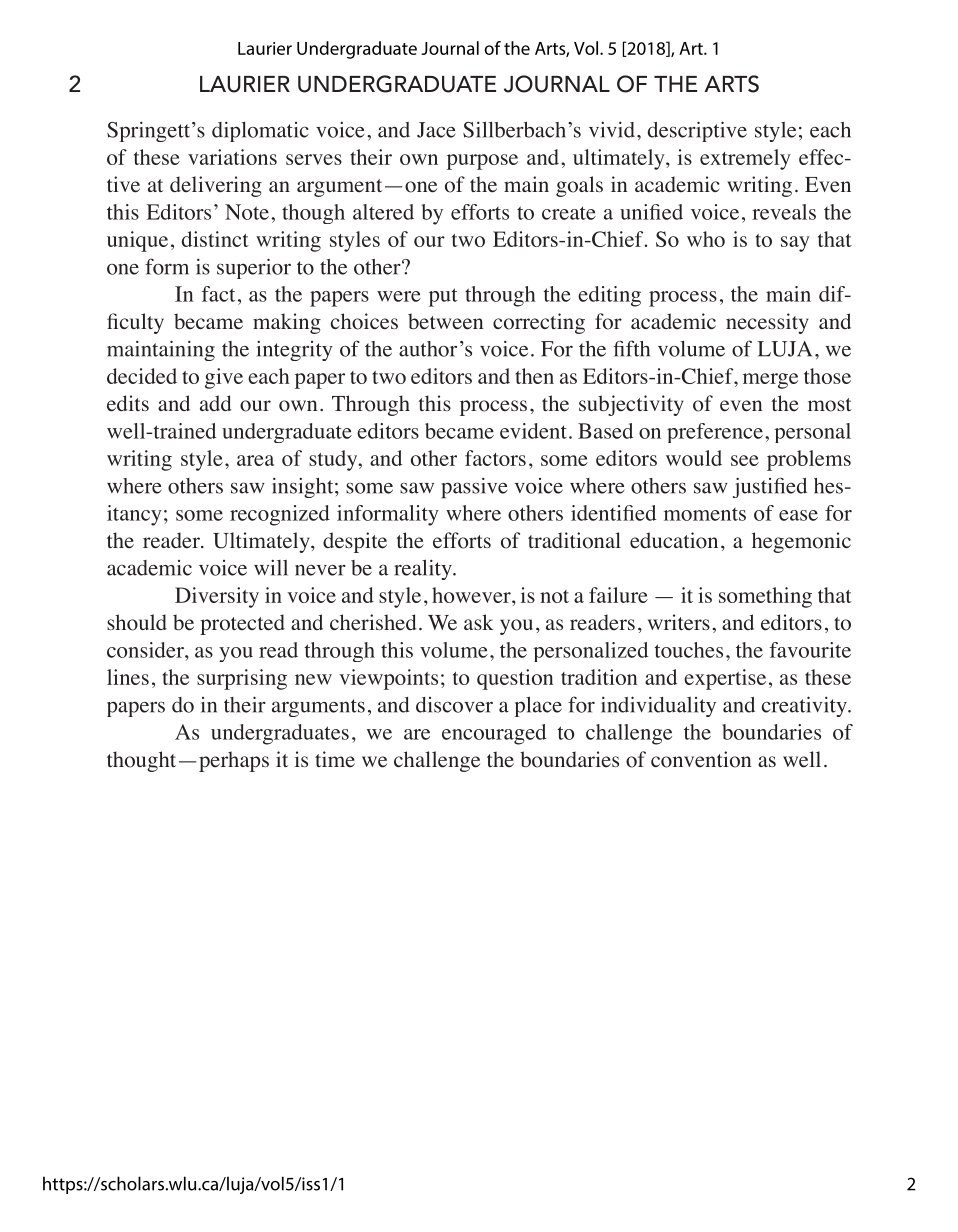 Image resolution: width=958 pixels, height=1232 pixels. Describe the element at coordinates (255, 460) in the image. I see `area` at that location.
